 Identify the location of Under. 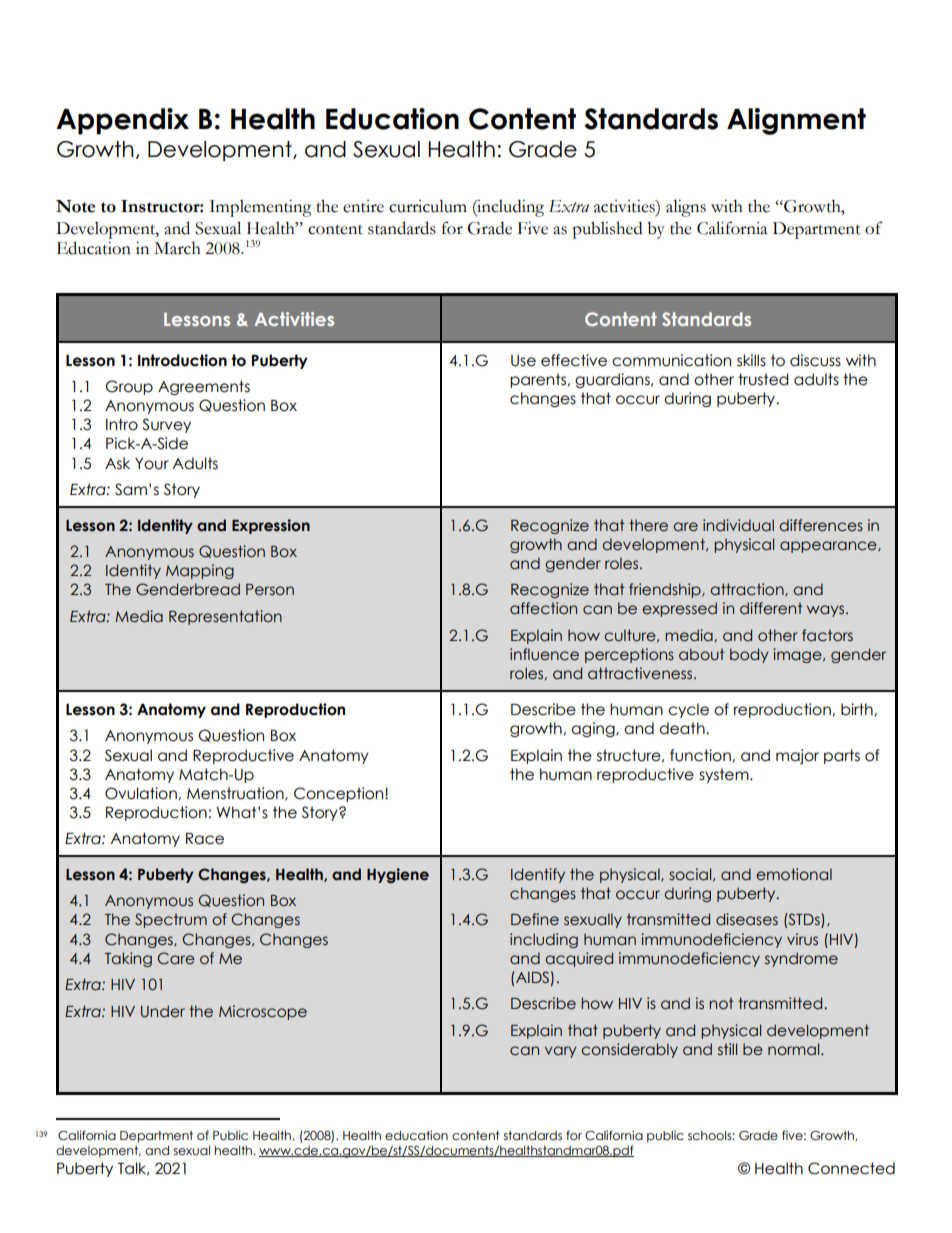
(163, 1011).
